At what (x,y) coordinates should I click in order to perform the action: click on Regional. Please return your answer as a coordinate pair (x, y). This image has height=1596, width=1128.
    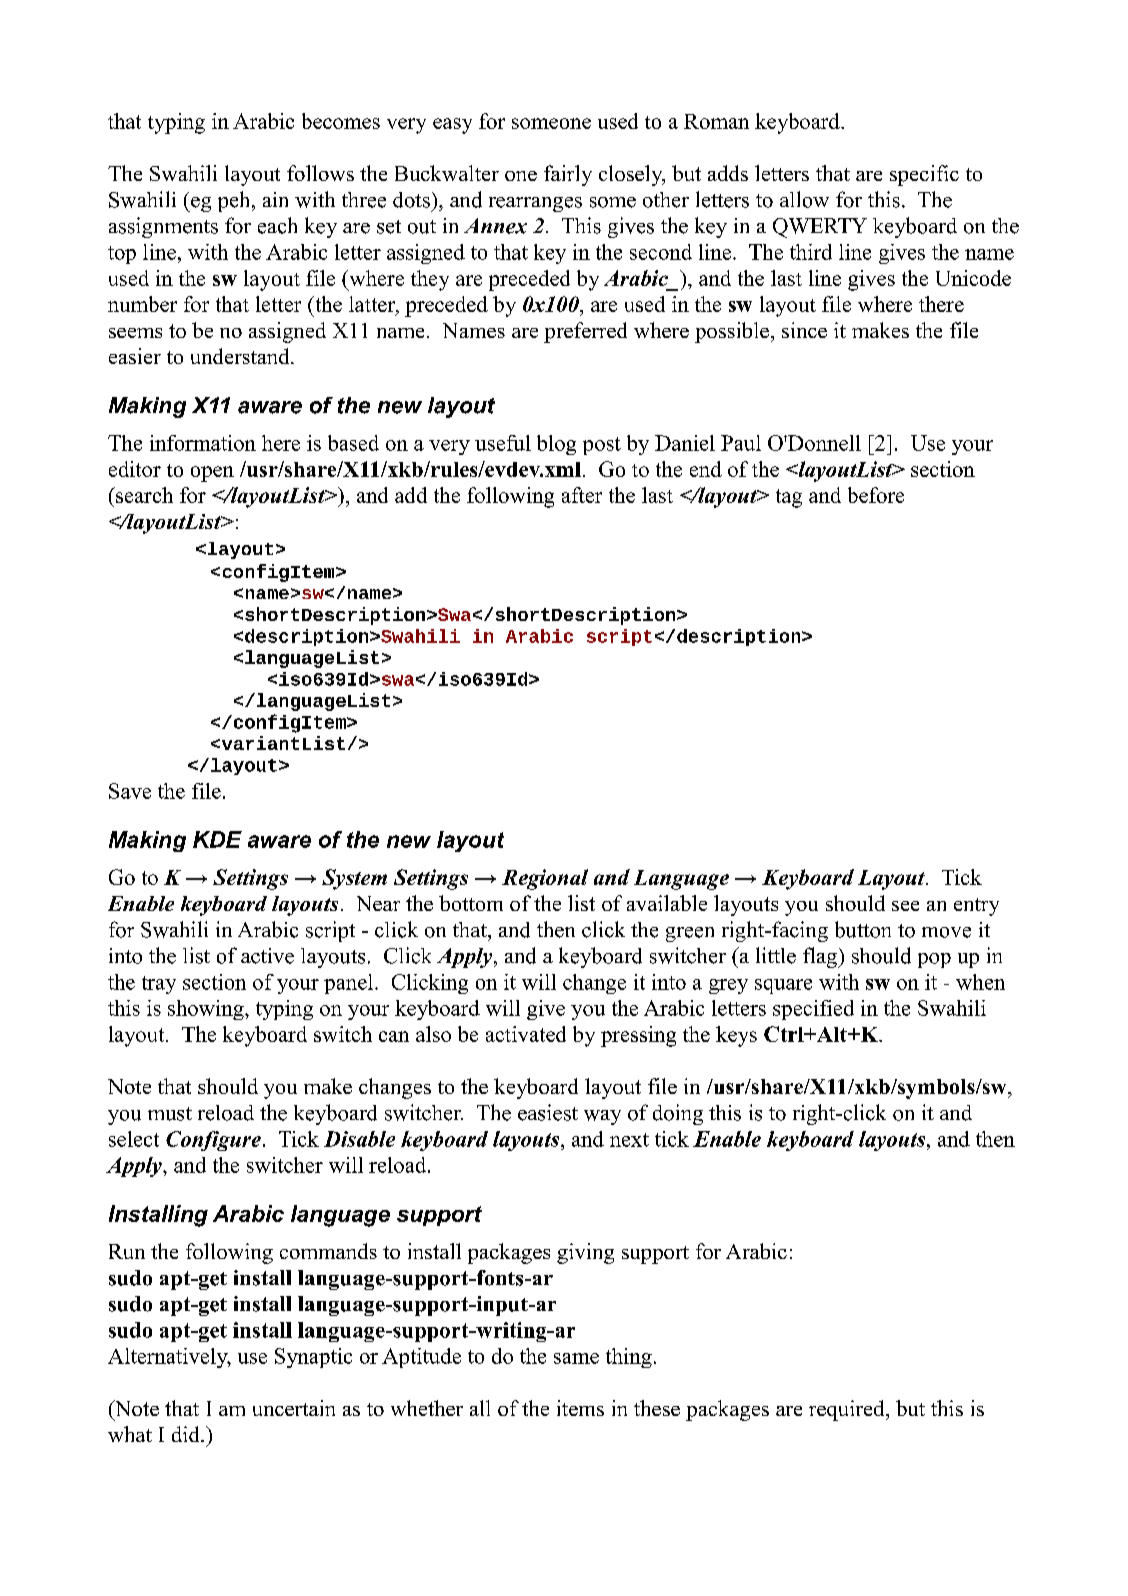
    Looking at the image, I should click on (545, 879).
